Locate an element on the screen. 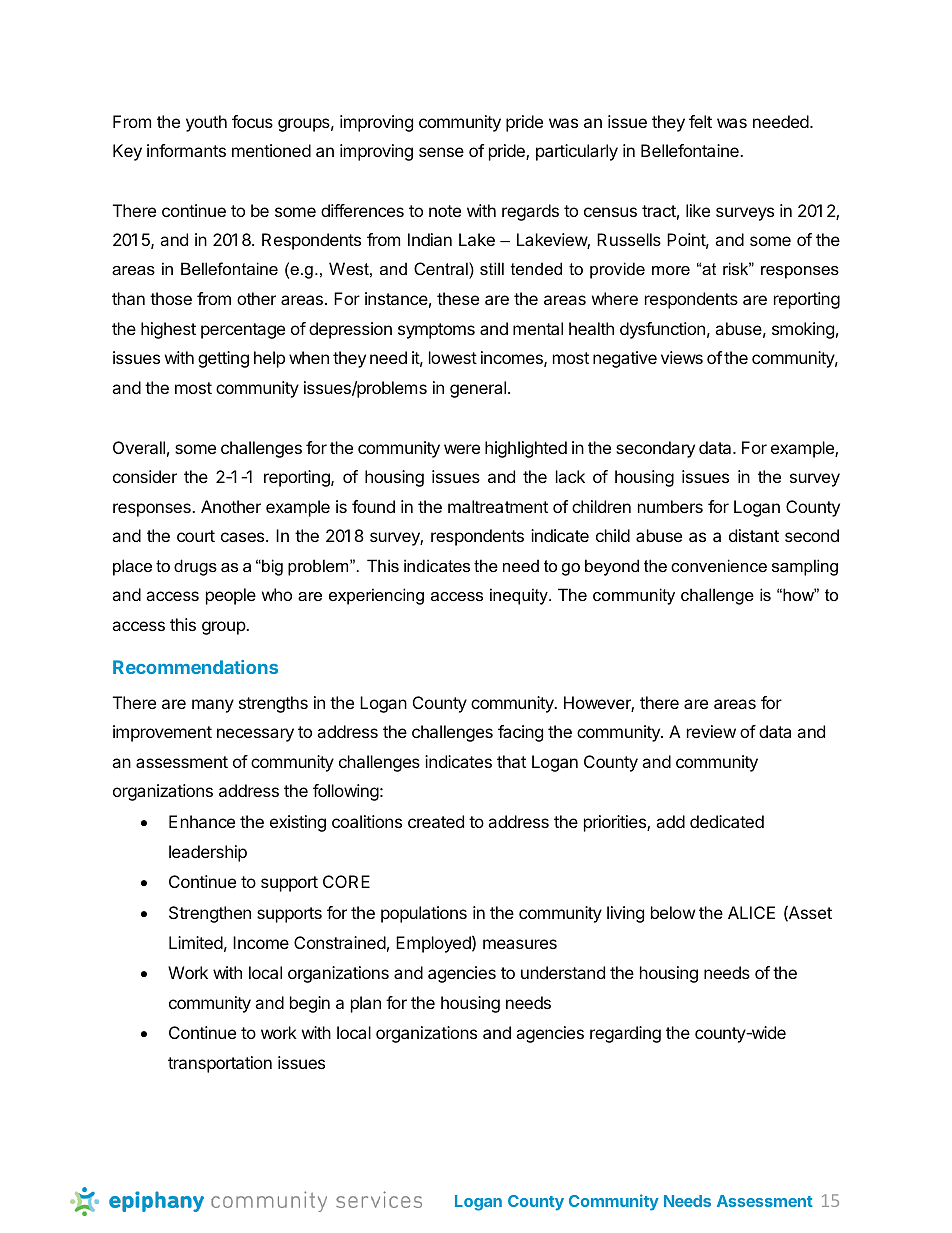  felt is located at coordinates (700, 121).
